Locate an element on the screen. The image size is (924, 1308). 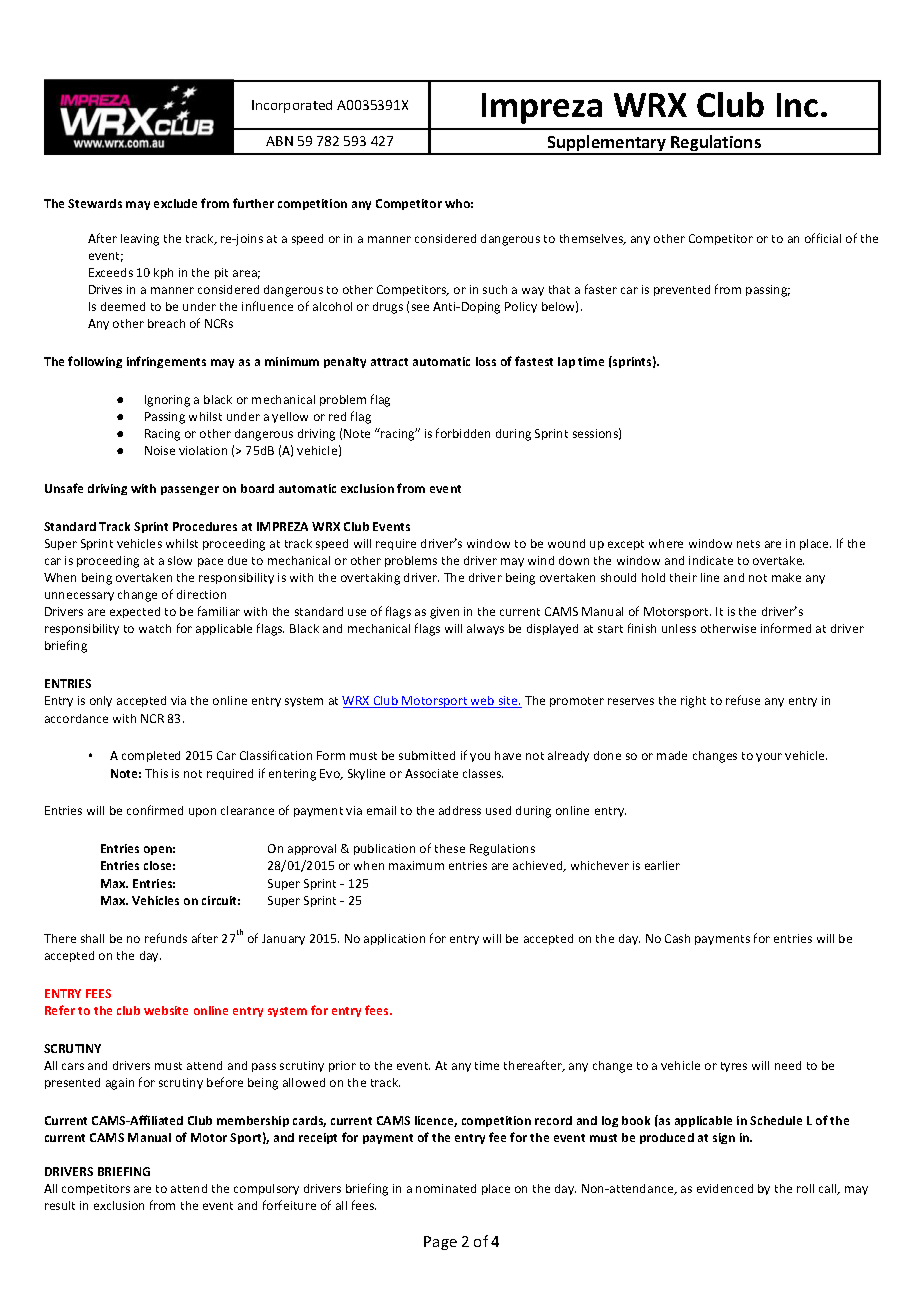
exclude is located at coordinates (175, 203).
